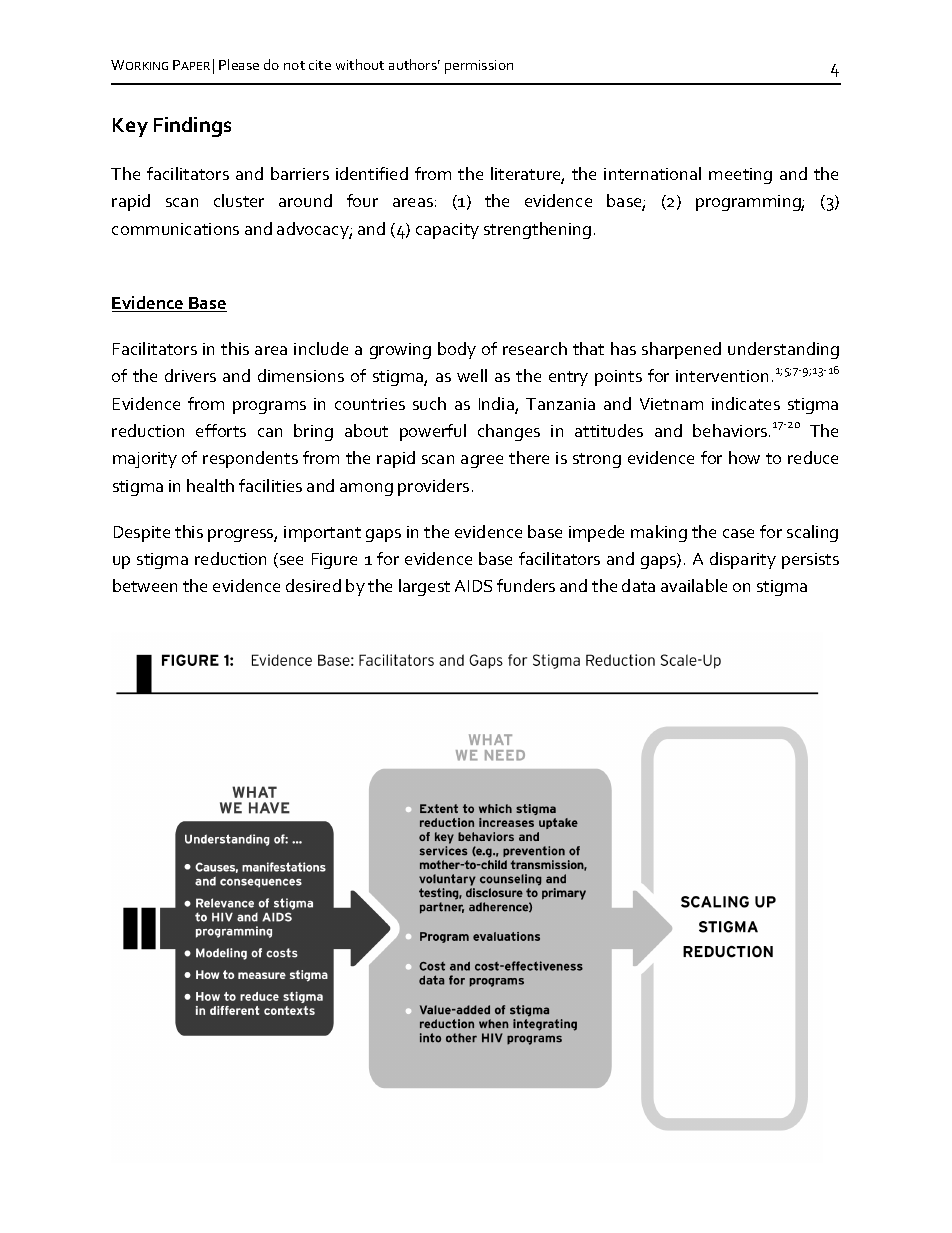 The image size is (952, 1233). I want to click on meeting, so click(740, 176).
